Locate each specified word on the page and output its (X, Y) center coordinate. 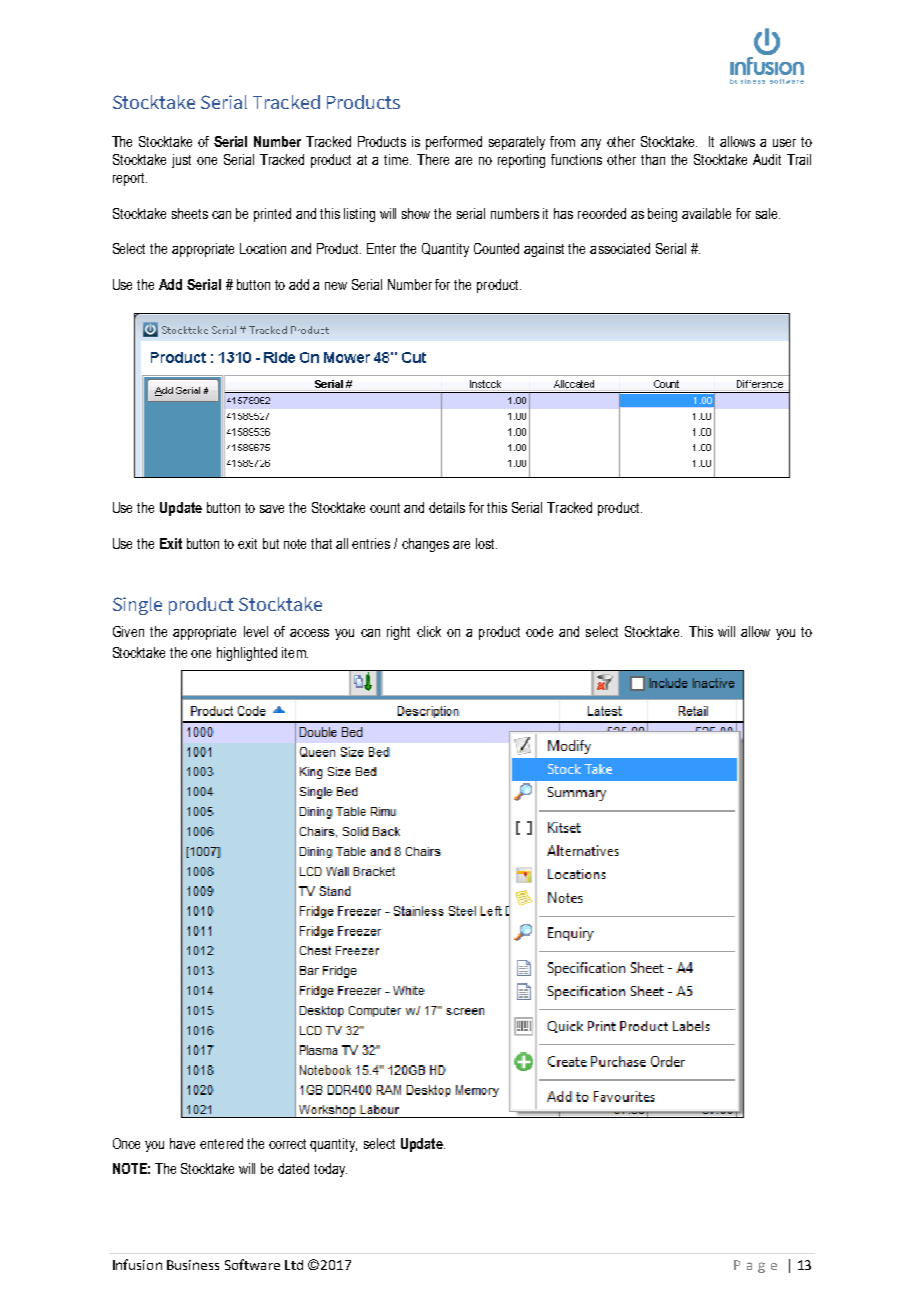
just (181, 161)
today (330, 1170)
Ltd (294, 1265)
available (706, 213)
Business (193, 1265)
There (433, 159)
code (539, 631)
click (429, 631)
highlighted (247, 654)
